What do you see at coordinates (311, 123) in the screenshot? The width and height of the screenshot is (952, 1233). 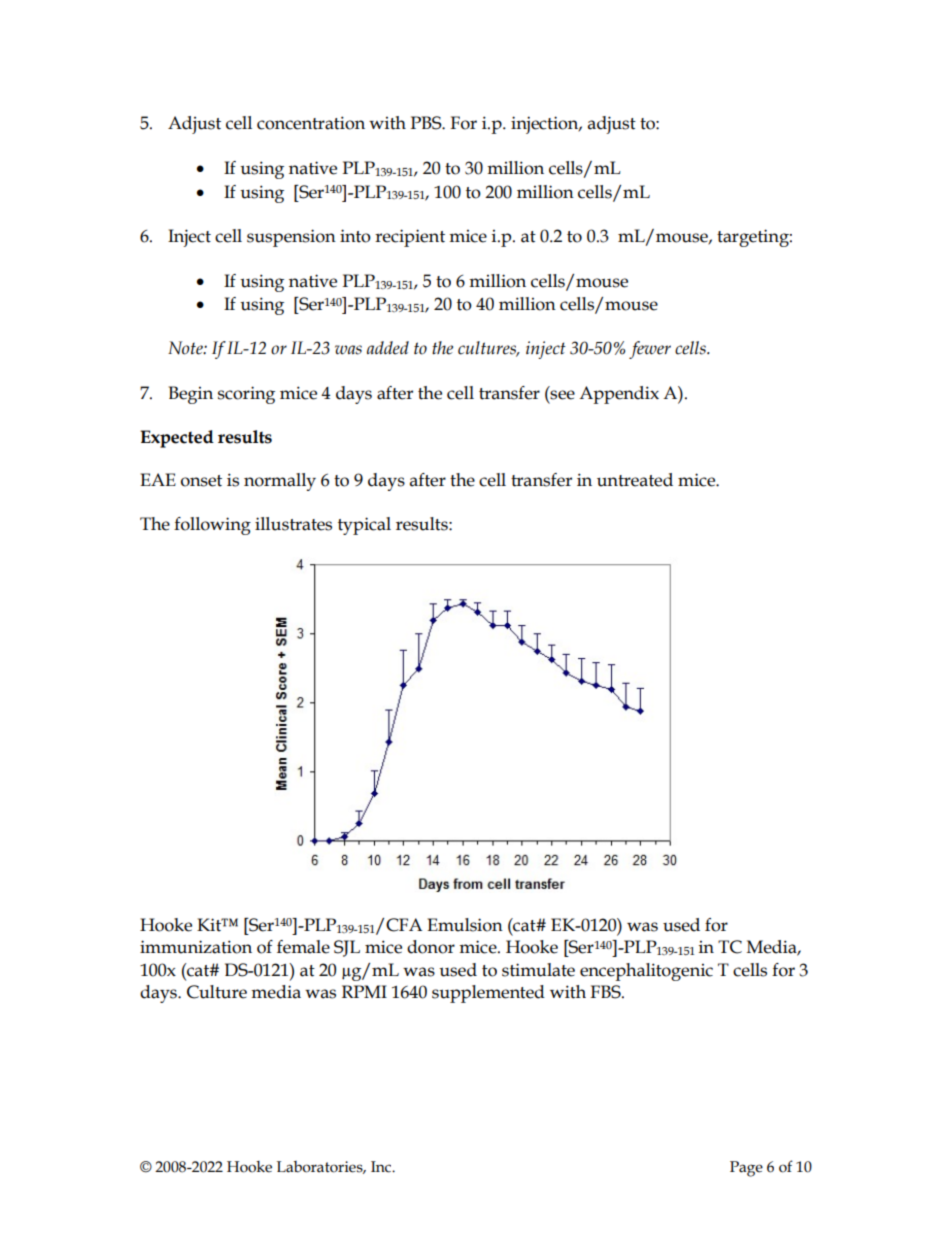 I see `concentration` at bounding box center [311, 123].
